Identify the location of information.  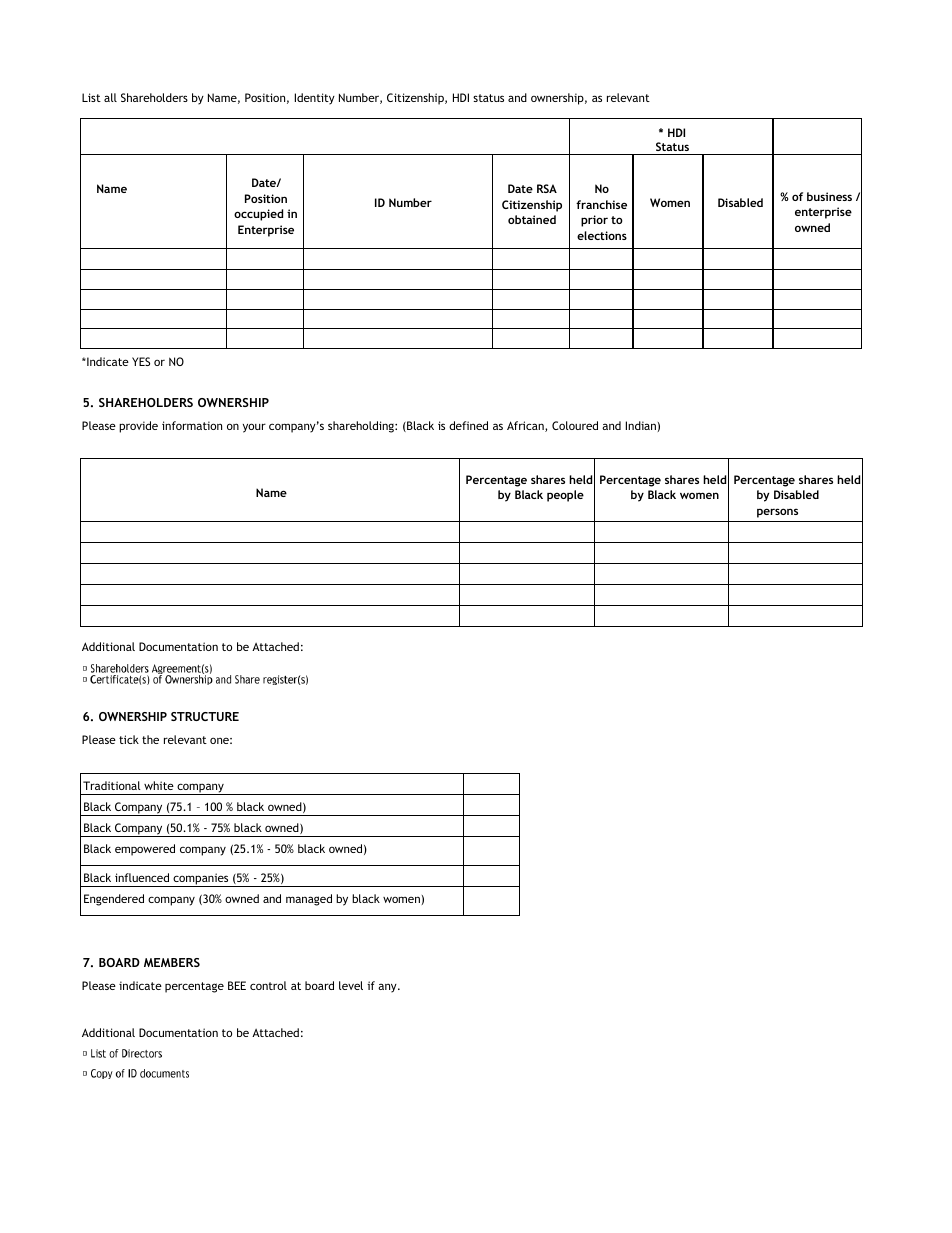
(192, 425).
